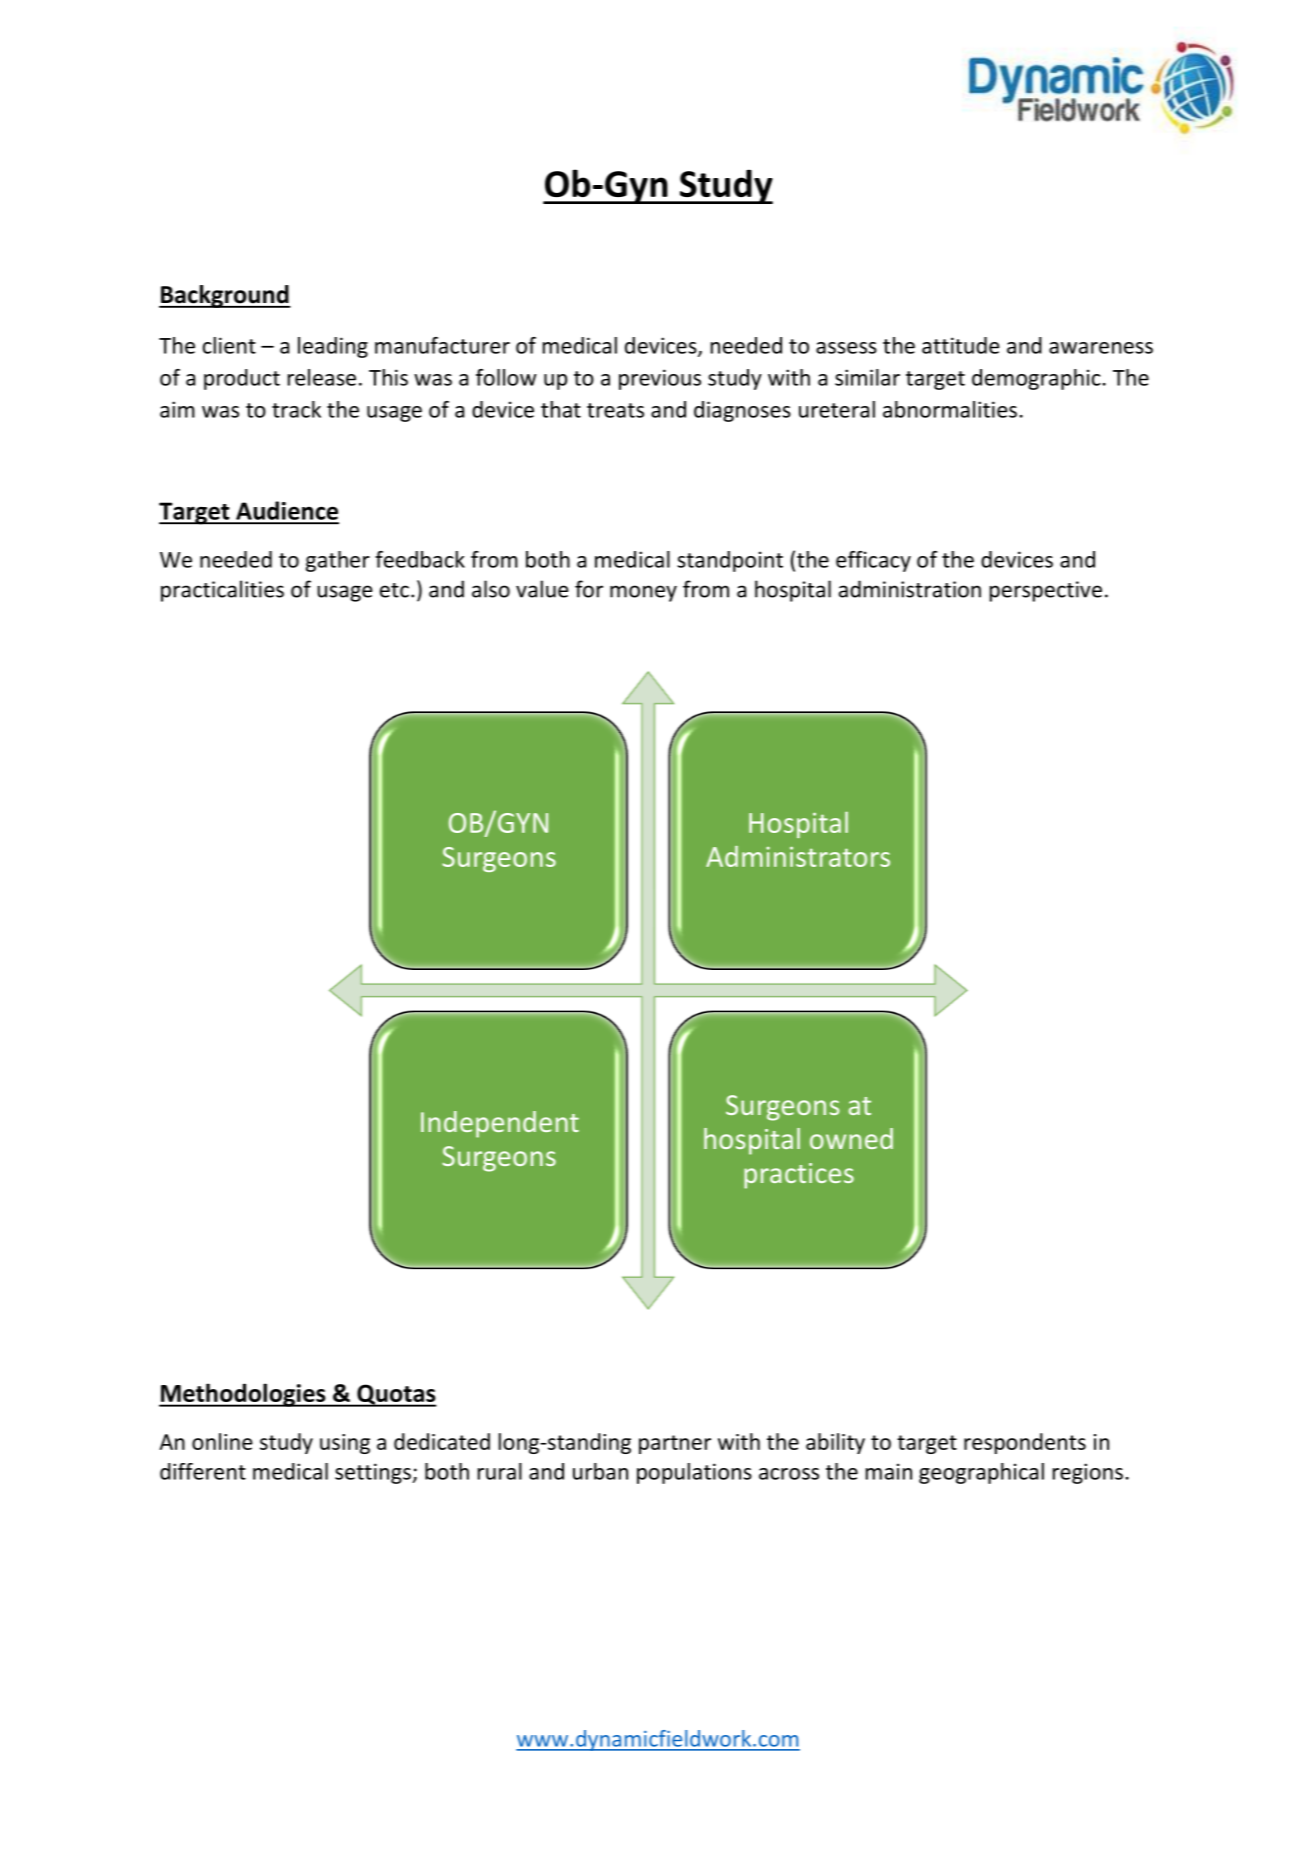 Image resolution: width=1316 pixels, height=1861 pixels. I want to click on Independent, so click(500, 1124).
